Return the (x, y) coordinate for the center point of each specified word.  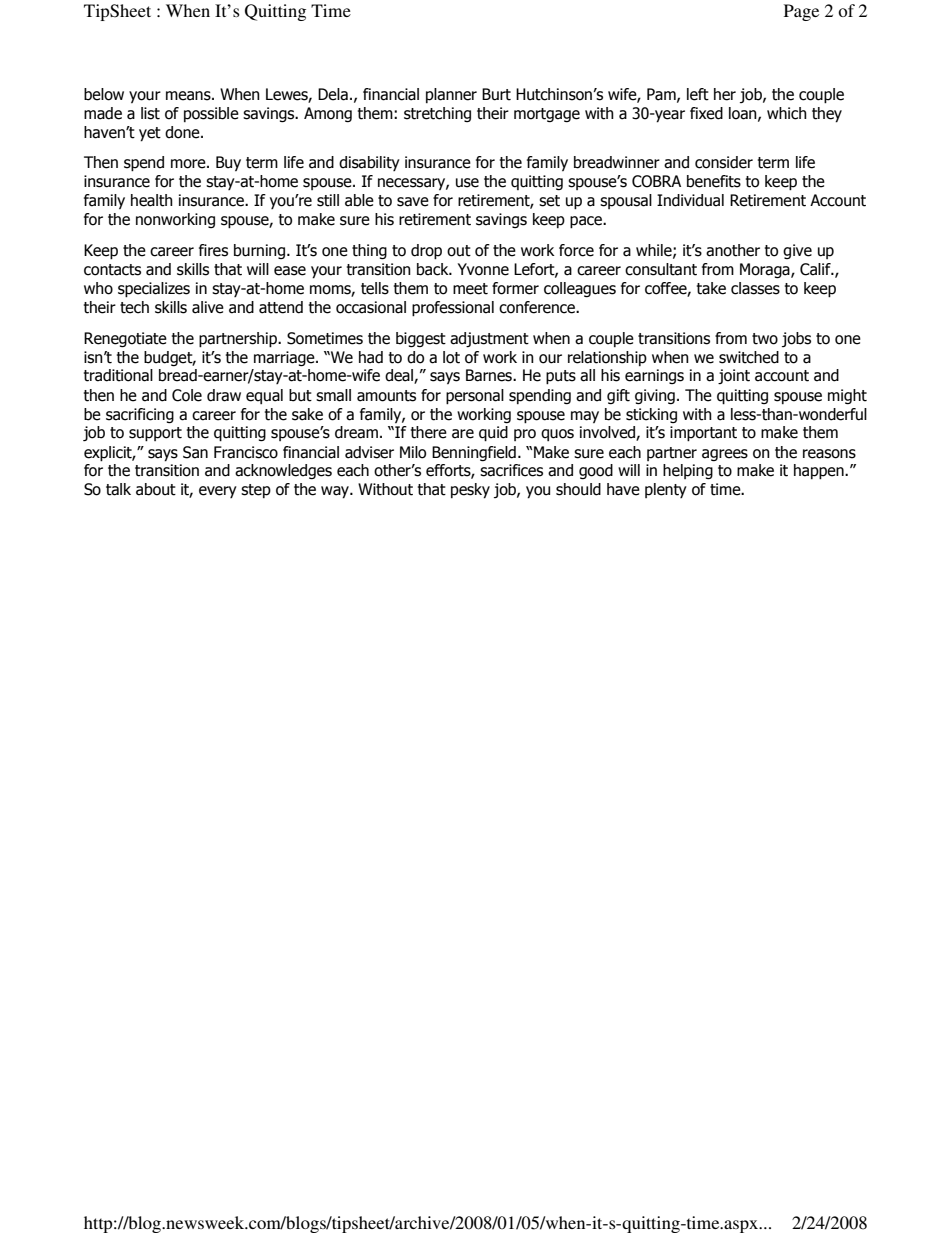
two (765, 339)
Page (801, 12)
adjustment (489, 339)
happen (820, 472)
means (189, 96)
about (156, 489)
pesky (470, 491)
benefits (714, 181)
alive (208, 307)
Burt (496, 94)
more (189, 164)
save (413, 202)
